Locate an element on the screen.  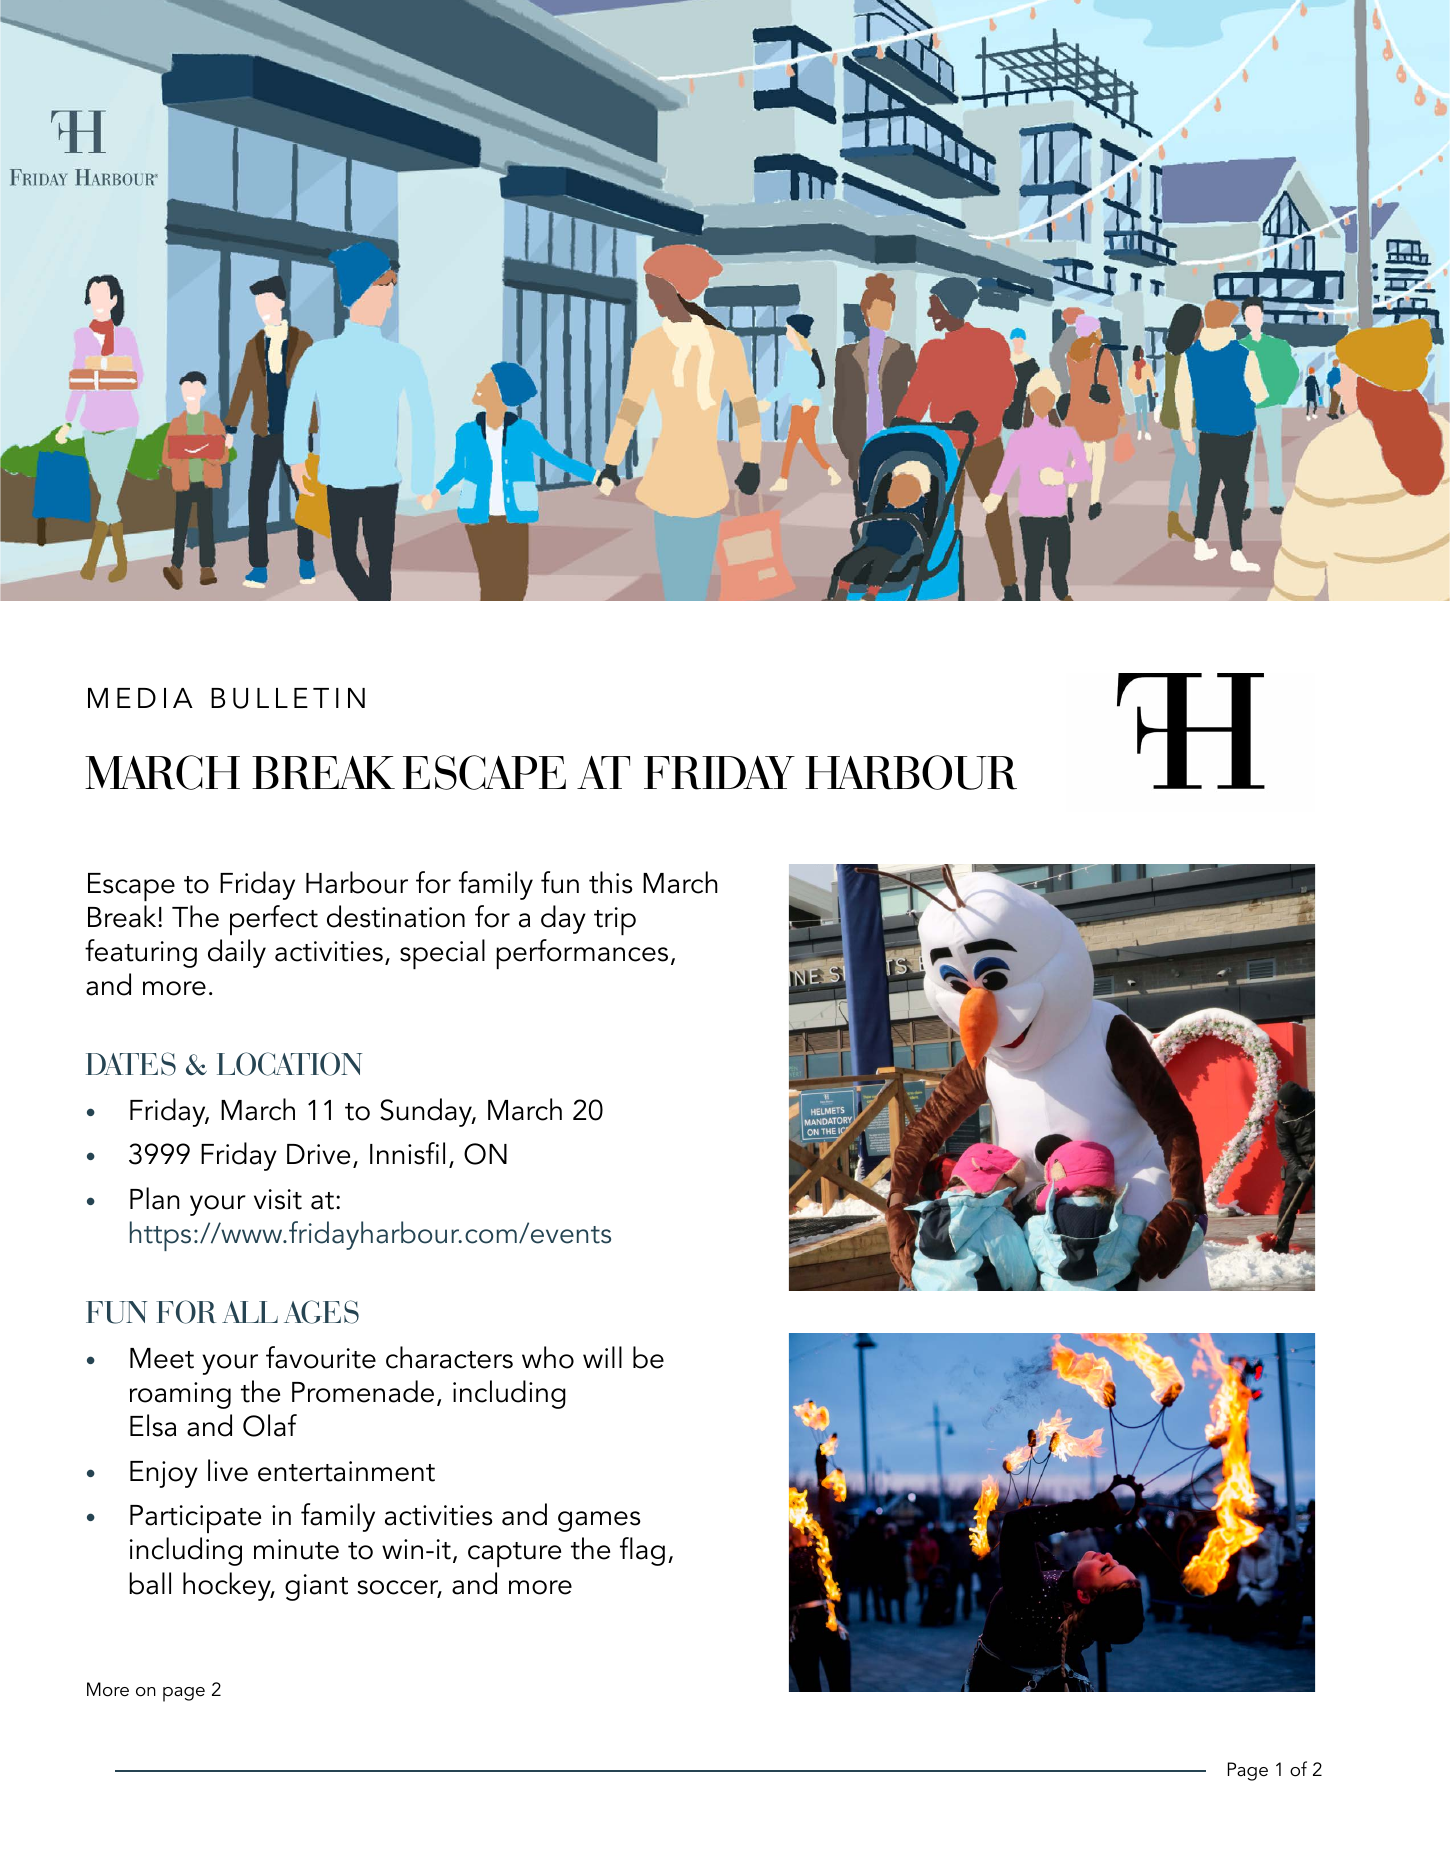
characters is located at coordinates (449, 1357).
